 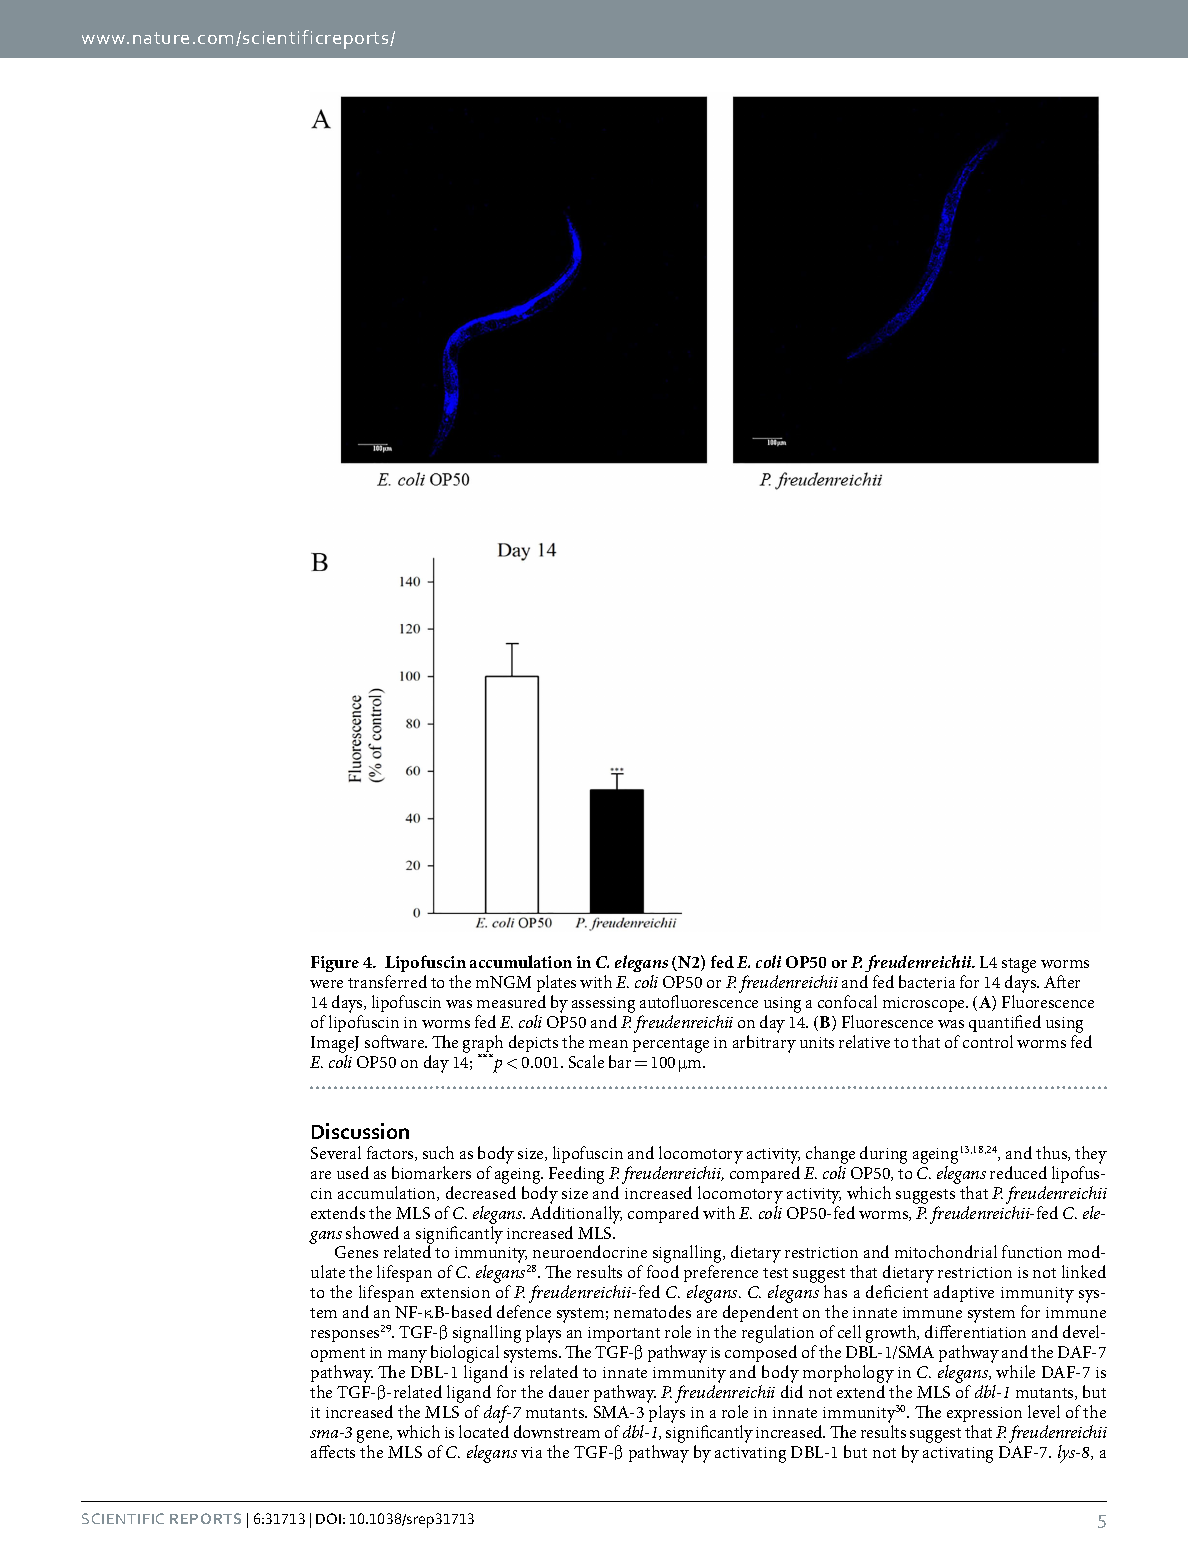 What do you see at coordinates (671, 1045) in the document?
I see `percentage` at bounding box center [671, 1045].
